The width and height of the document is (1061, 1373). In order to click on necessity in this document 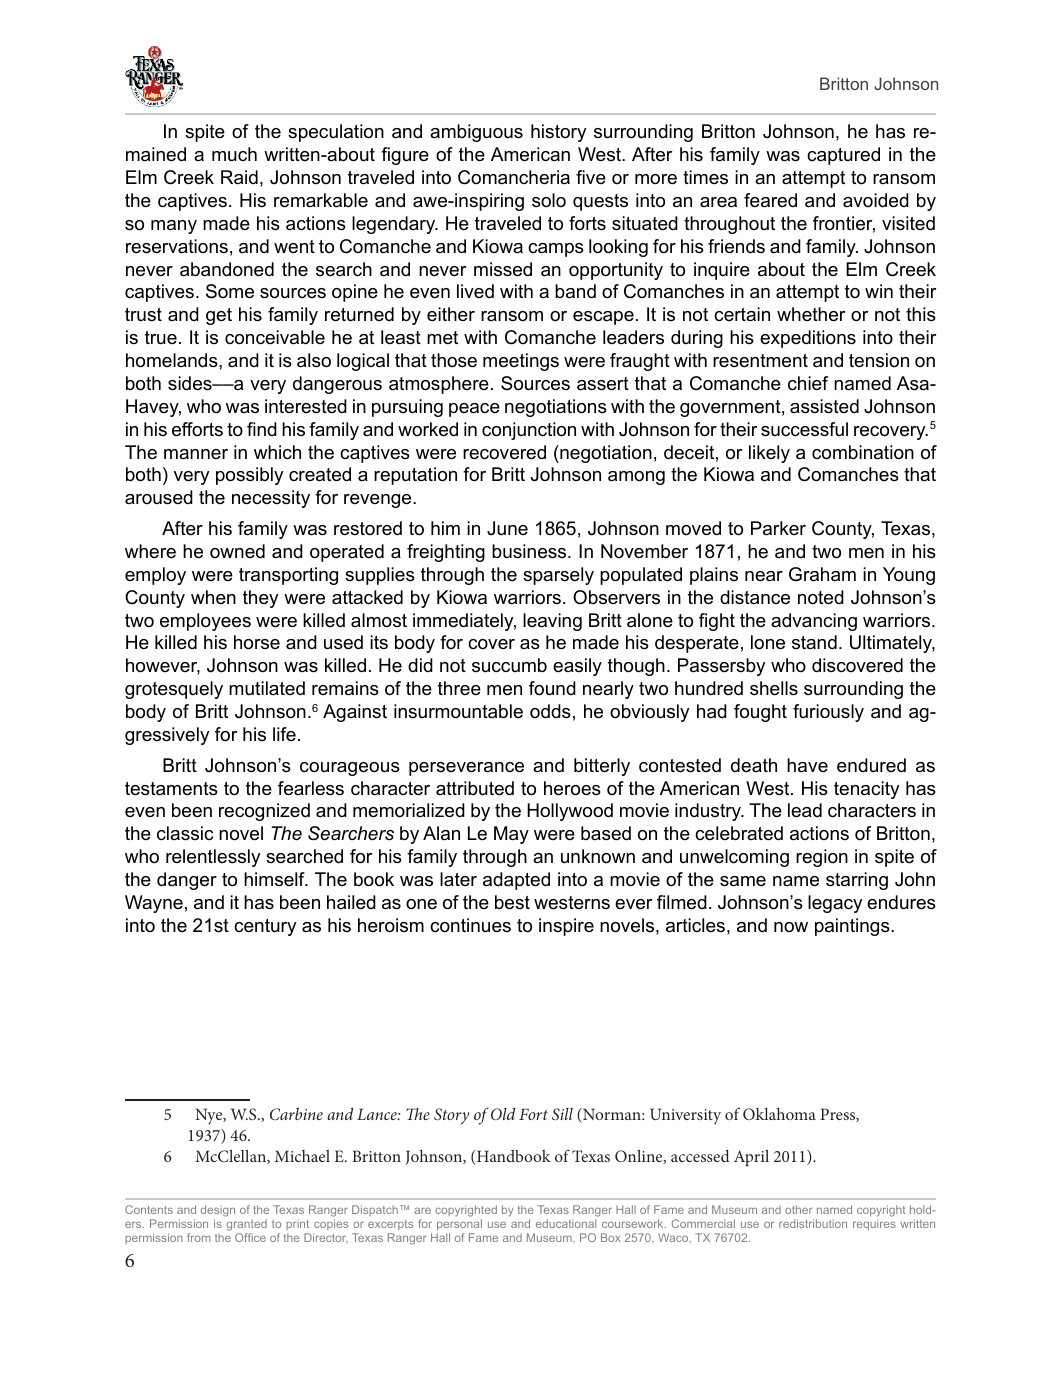, I will do `click(271, 499)`.
